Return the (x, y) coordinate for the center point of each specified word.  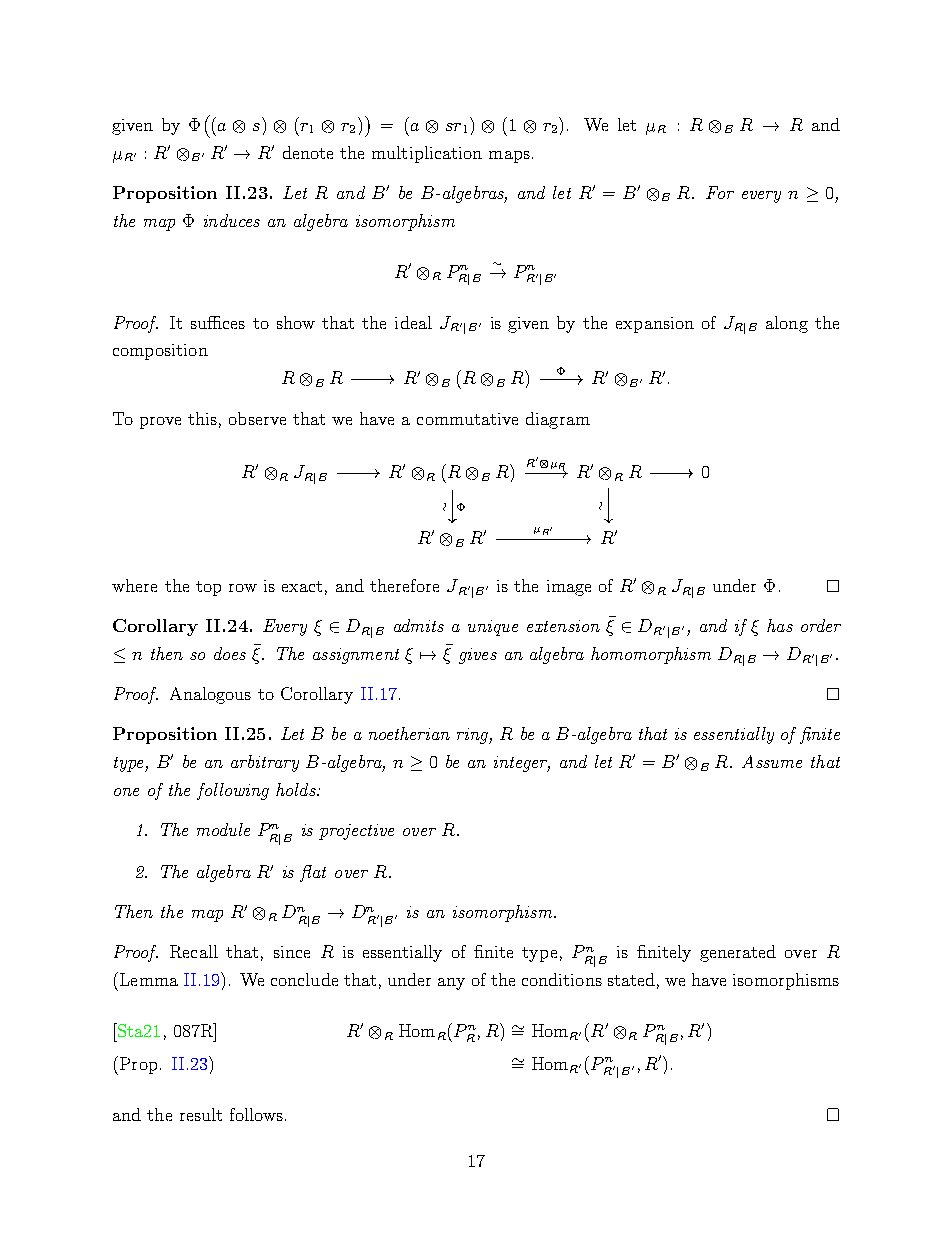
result (201, 1114)
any (451, 984)
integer (522, 764)
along (787, 324)
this (202, 418)
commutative (467, 419)
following (233, 791)
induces (232, 220)
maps (509, 157)
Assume (772, 761)
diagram (558, 420)
